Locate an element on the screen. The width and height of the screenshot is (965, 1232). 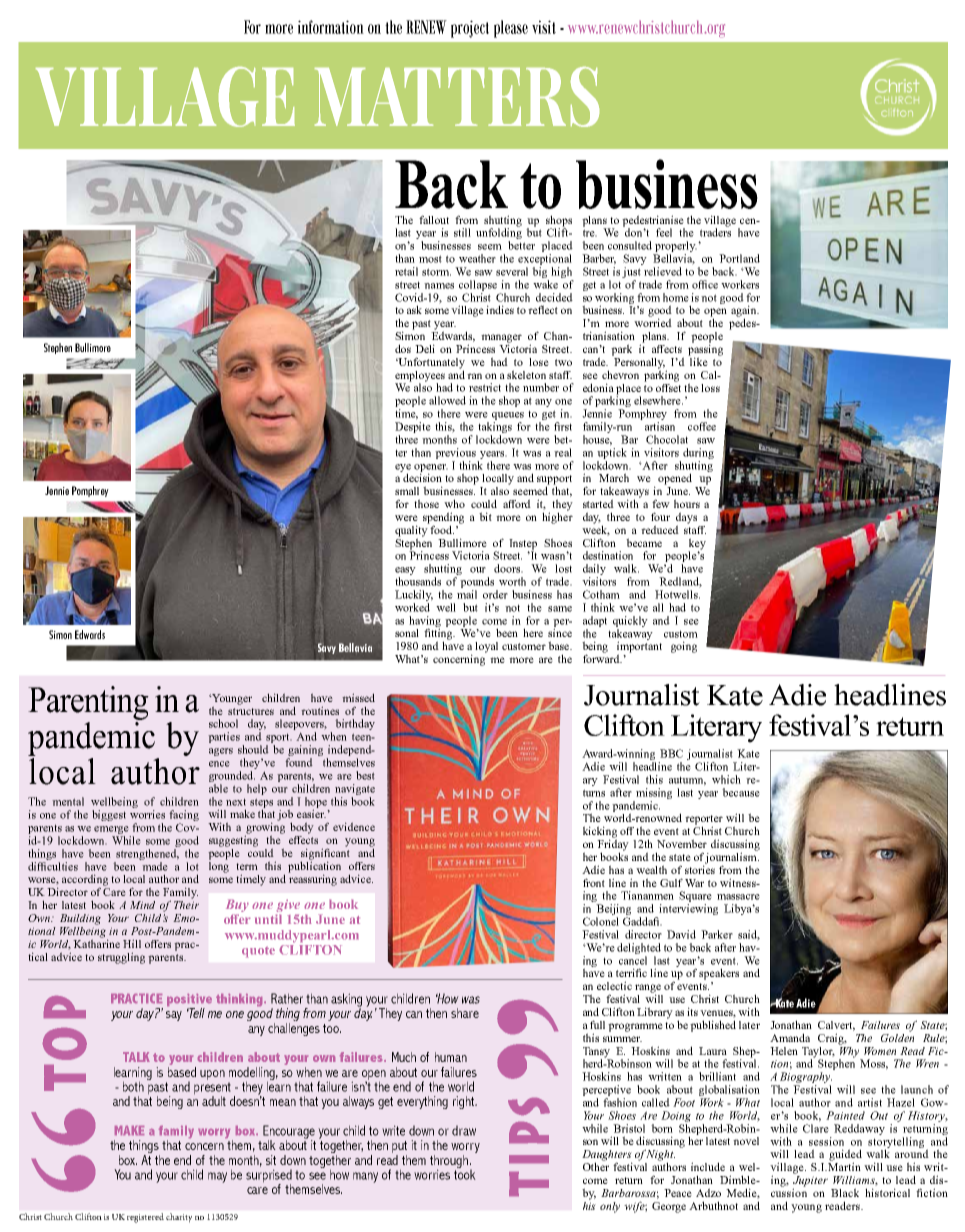
Parenting is located at coordinates (88, 703).
